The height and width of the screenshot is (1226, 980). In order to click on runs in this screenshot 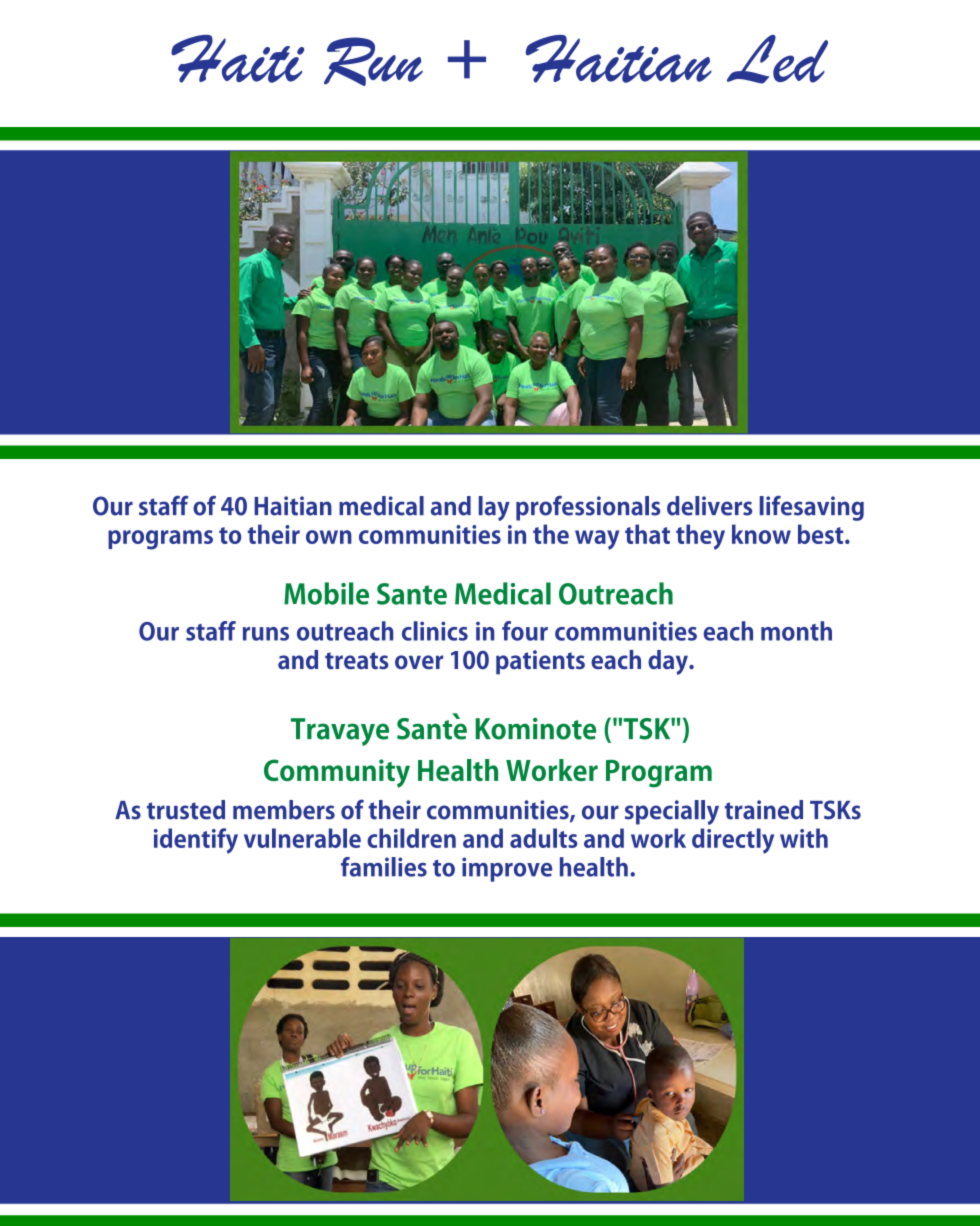, I will do `click(266, 634)`.
